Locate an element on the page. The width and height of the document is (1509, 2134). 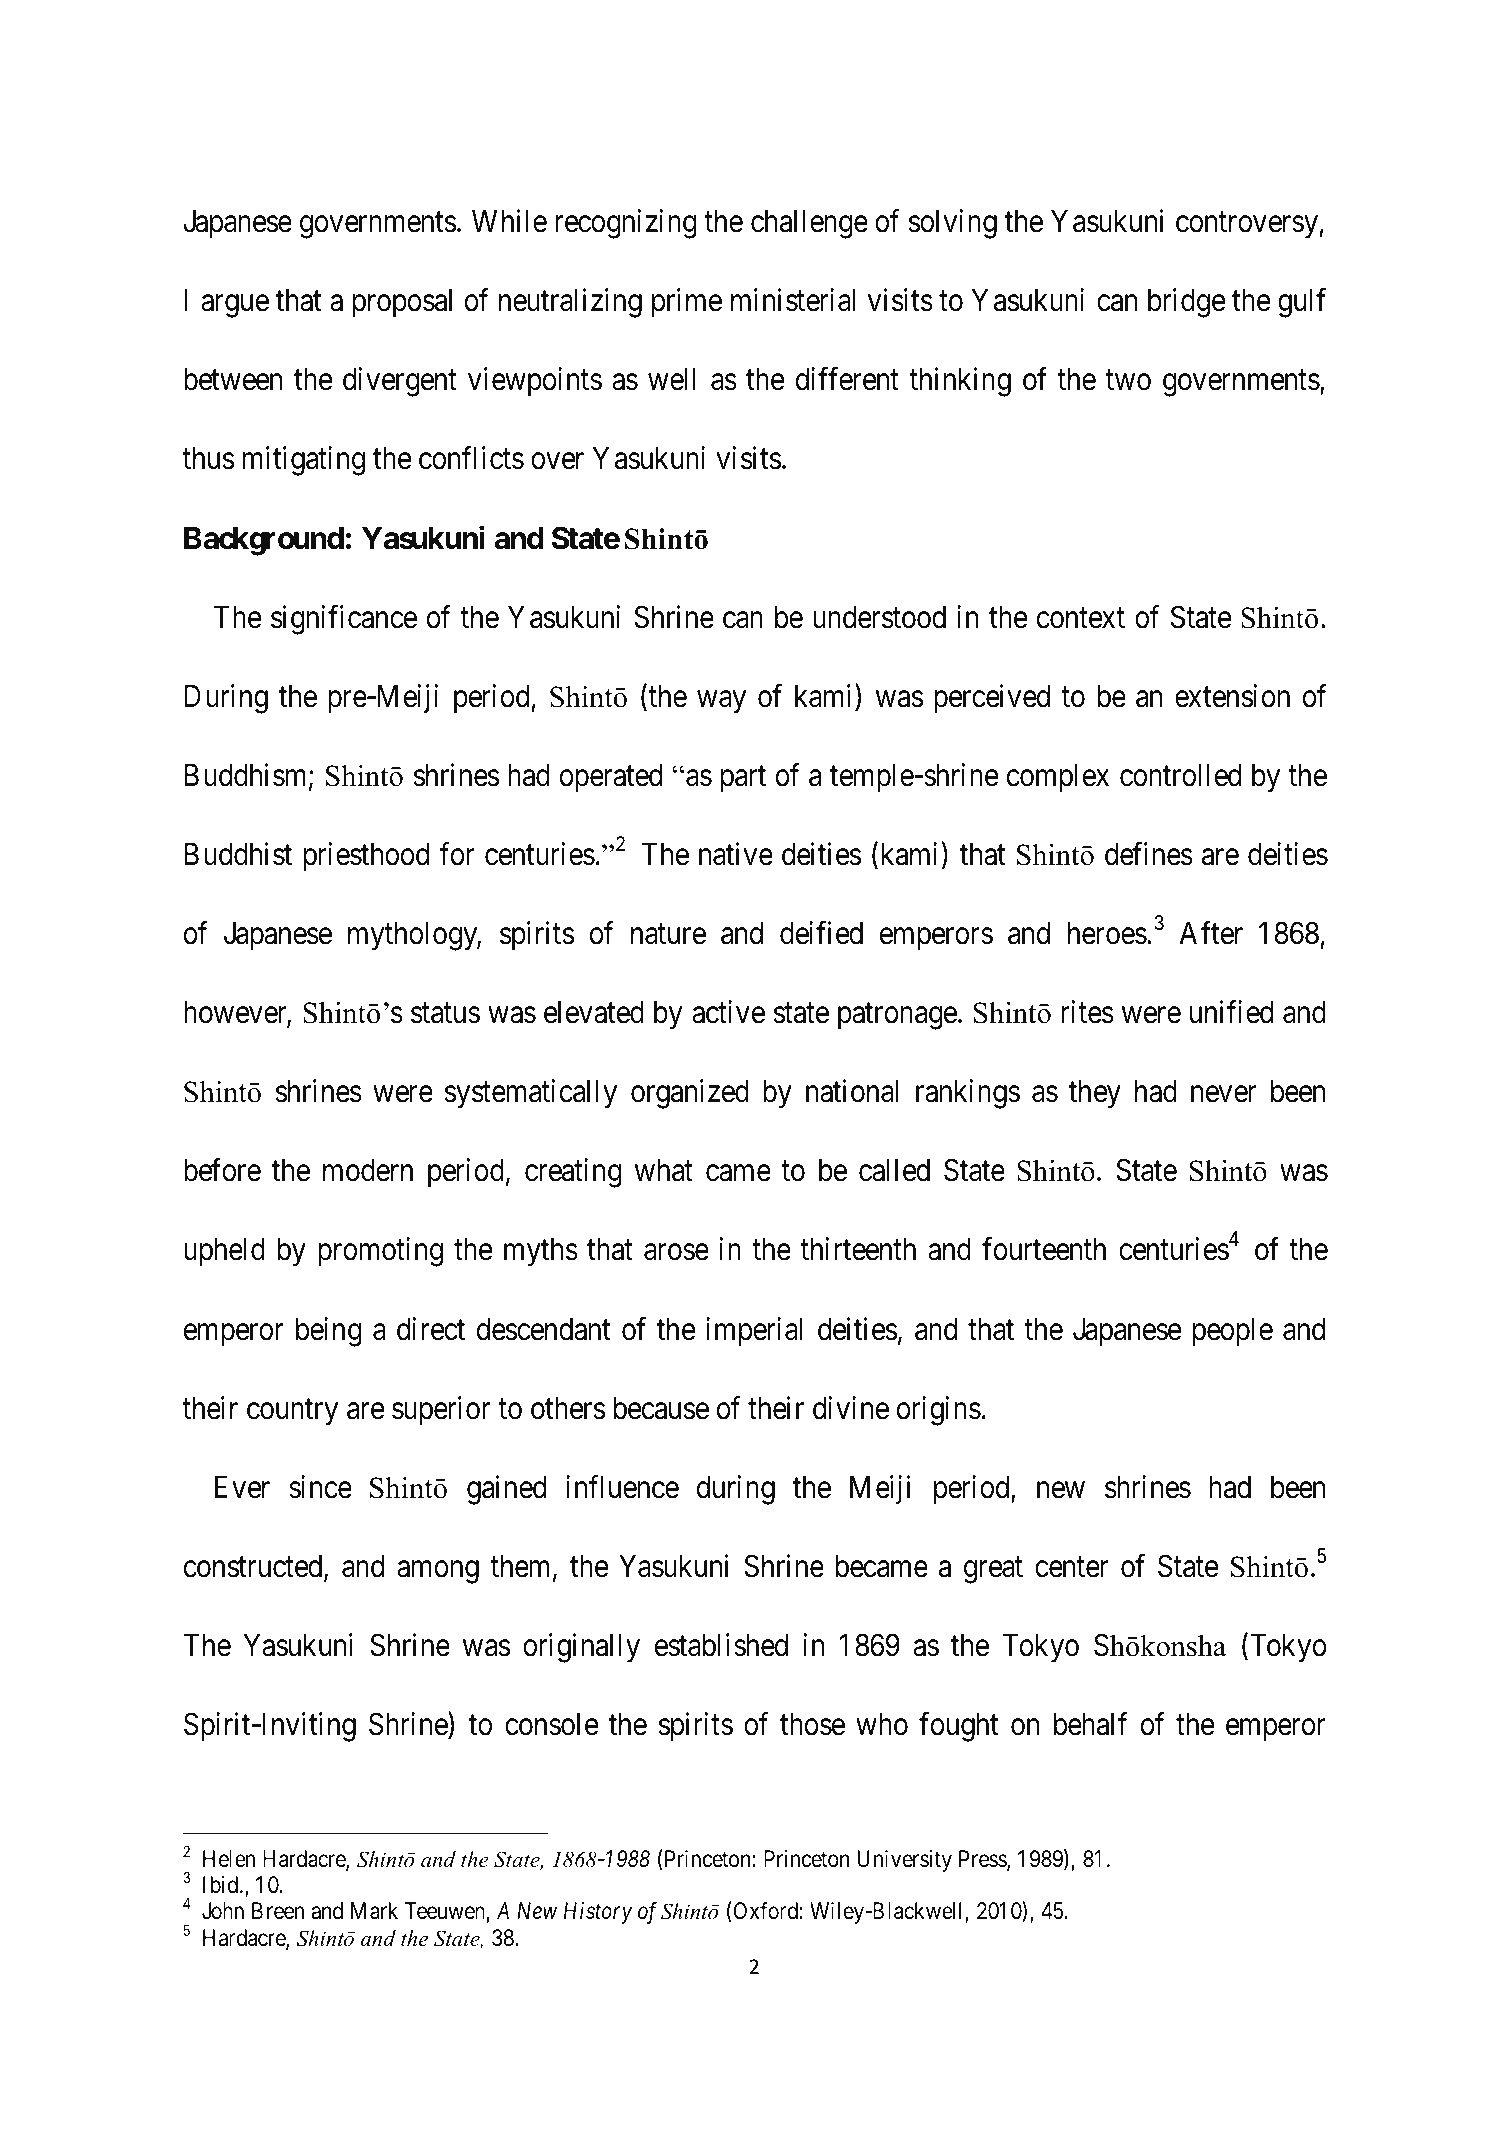
they is located at coordinates (1095, 1094).
